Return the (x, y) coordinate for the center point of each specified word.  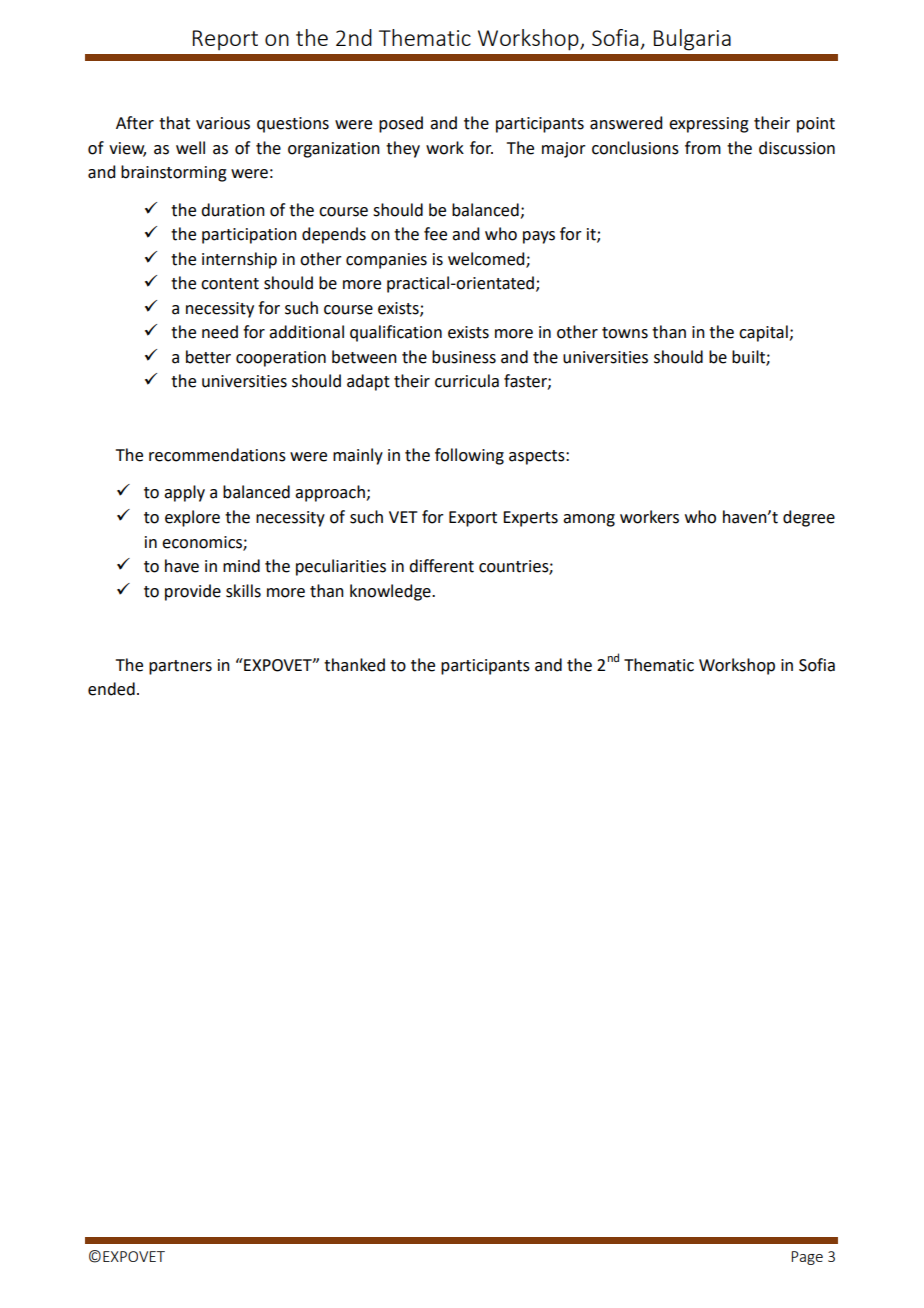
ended (111, 689)
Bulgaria (692, 40)
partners (180, 667)
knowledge (391, 592)
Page (807, 1258)
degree (809, 518)
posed (401, 124)
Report (225, 40)
